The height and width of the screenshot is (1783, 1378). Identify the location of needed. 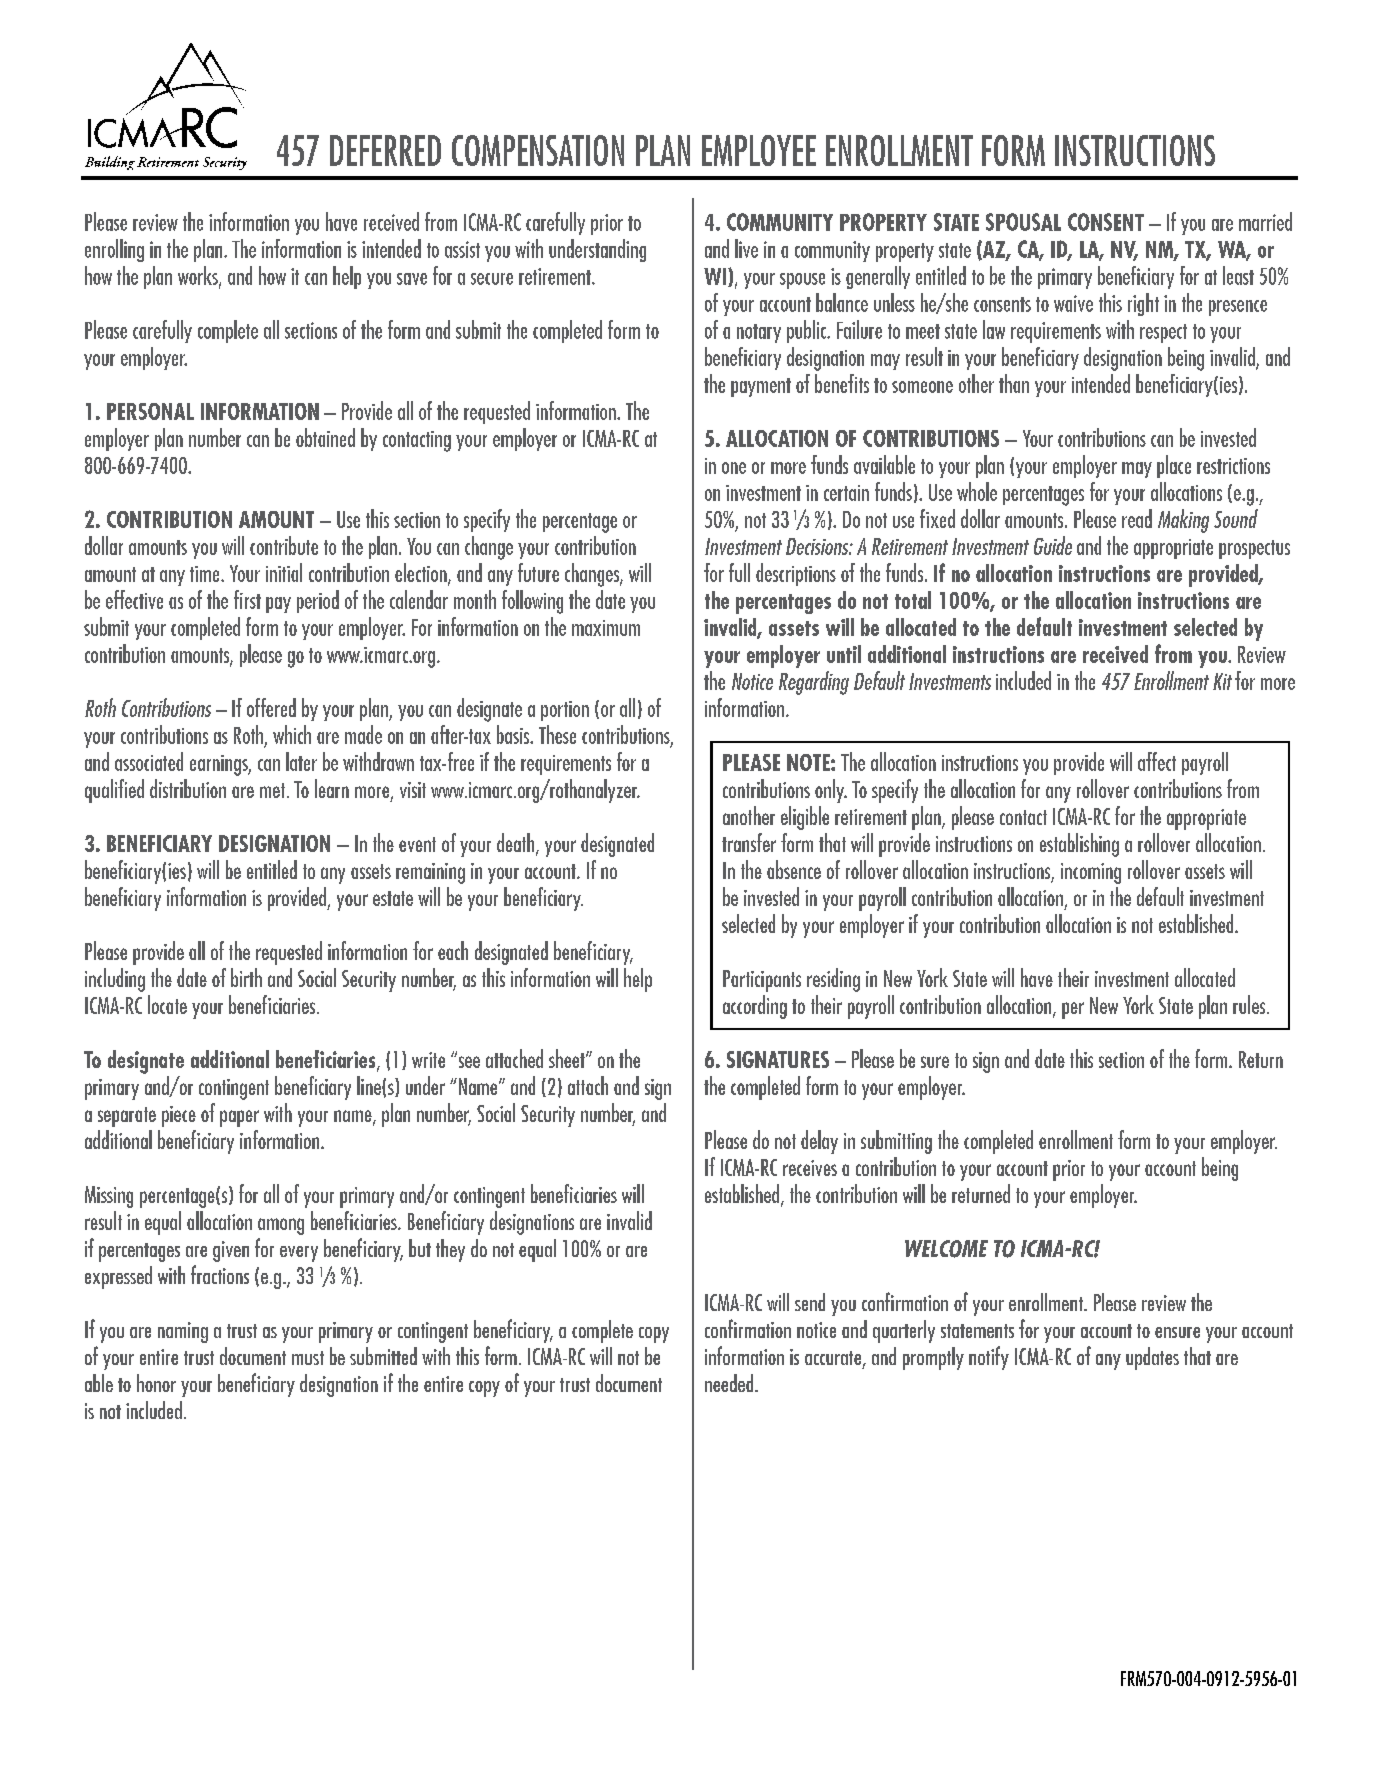
(730, 1383).
